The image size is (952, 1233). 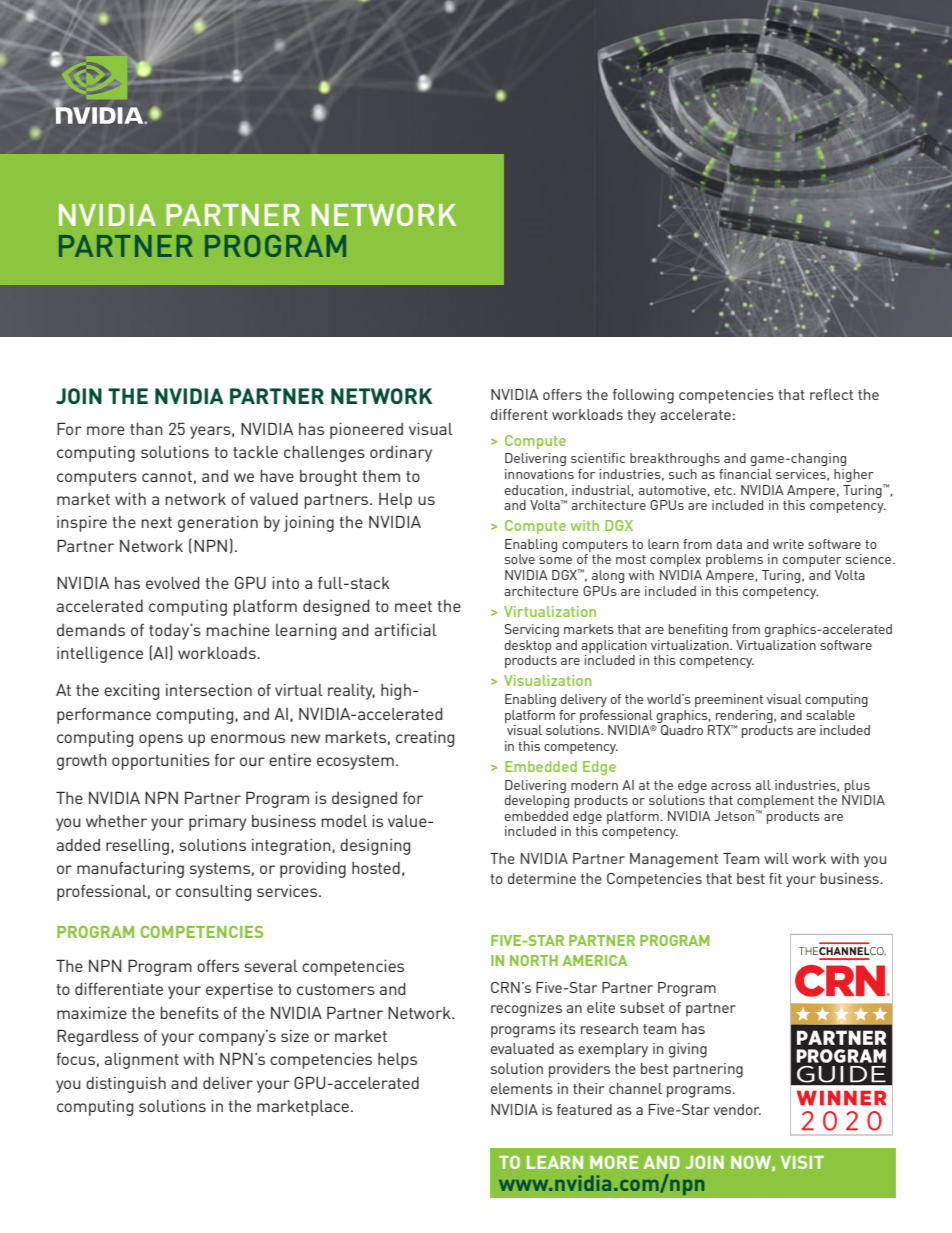 I want to click on distinguish, so click(x=126, y=1085).
